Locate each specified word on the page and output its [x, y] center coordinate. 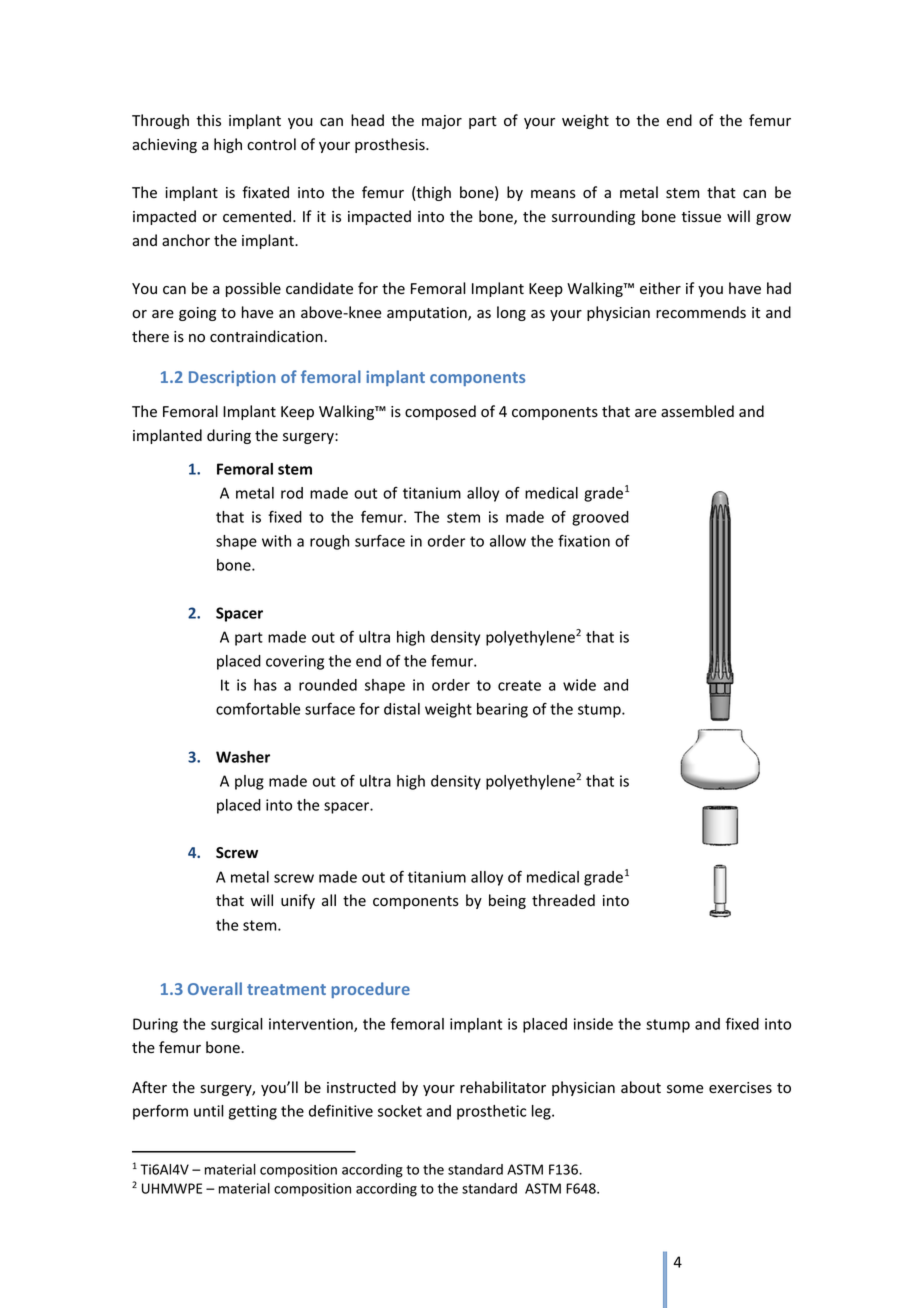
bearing [502, 710]
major [442, 122]
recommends [701, 312]
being [507, 901]
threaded [563, 900]
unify [298, 901]
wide [579, 685]
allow [508, 541]
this [208, 120]
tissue [701, 217]
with [276, 541]
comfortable [258, 708]
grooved [600, 518]
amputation [428, 314]
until [209, 1111]
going [197, 314]
